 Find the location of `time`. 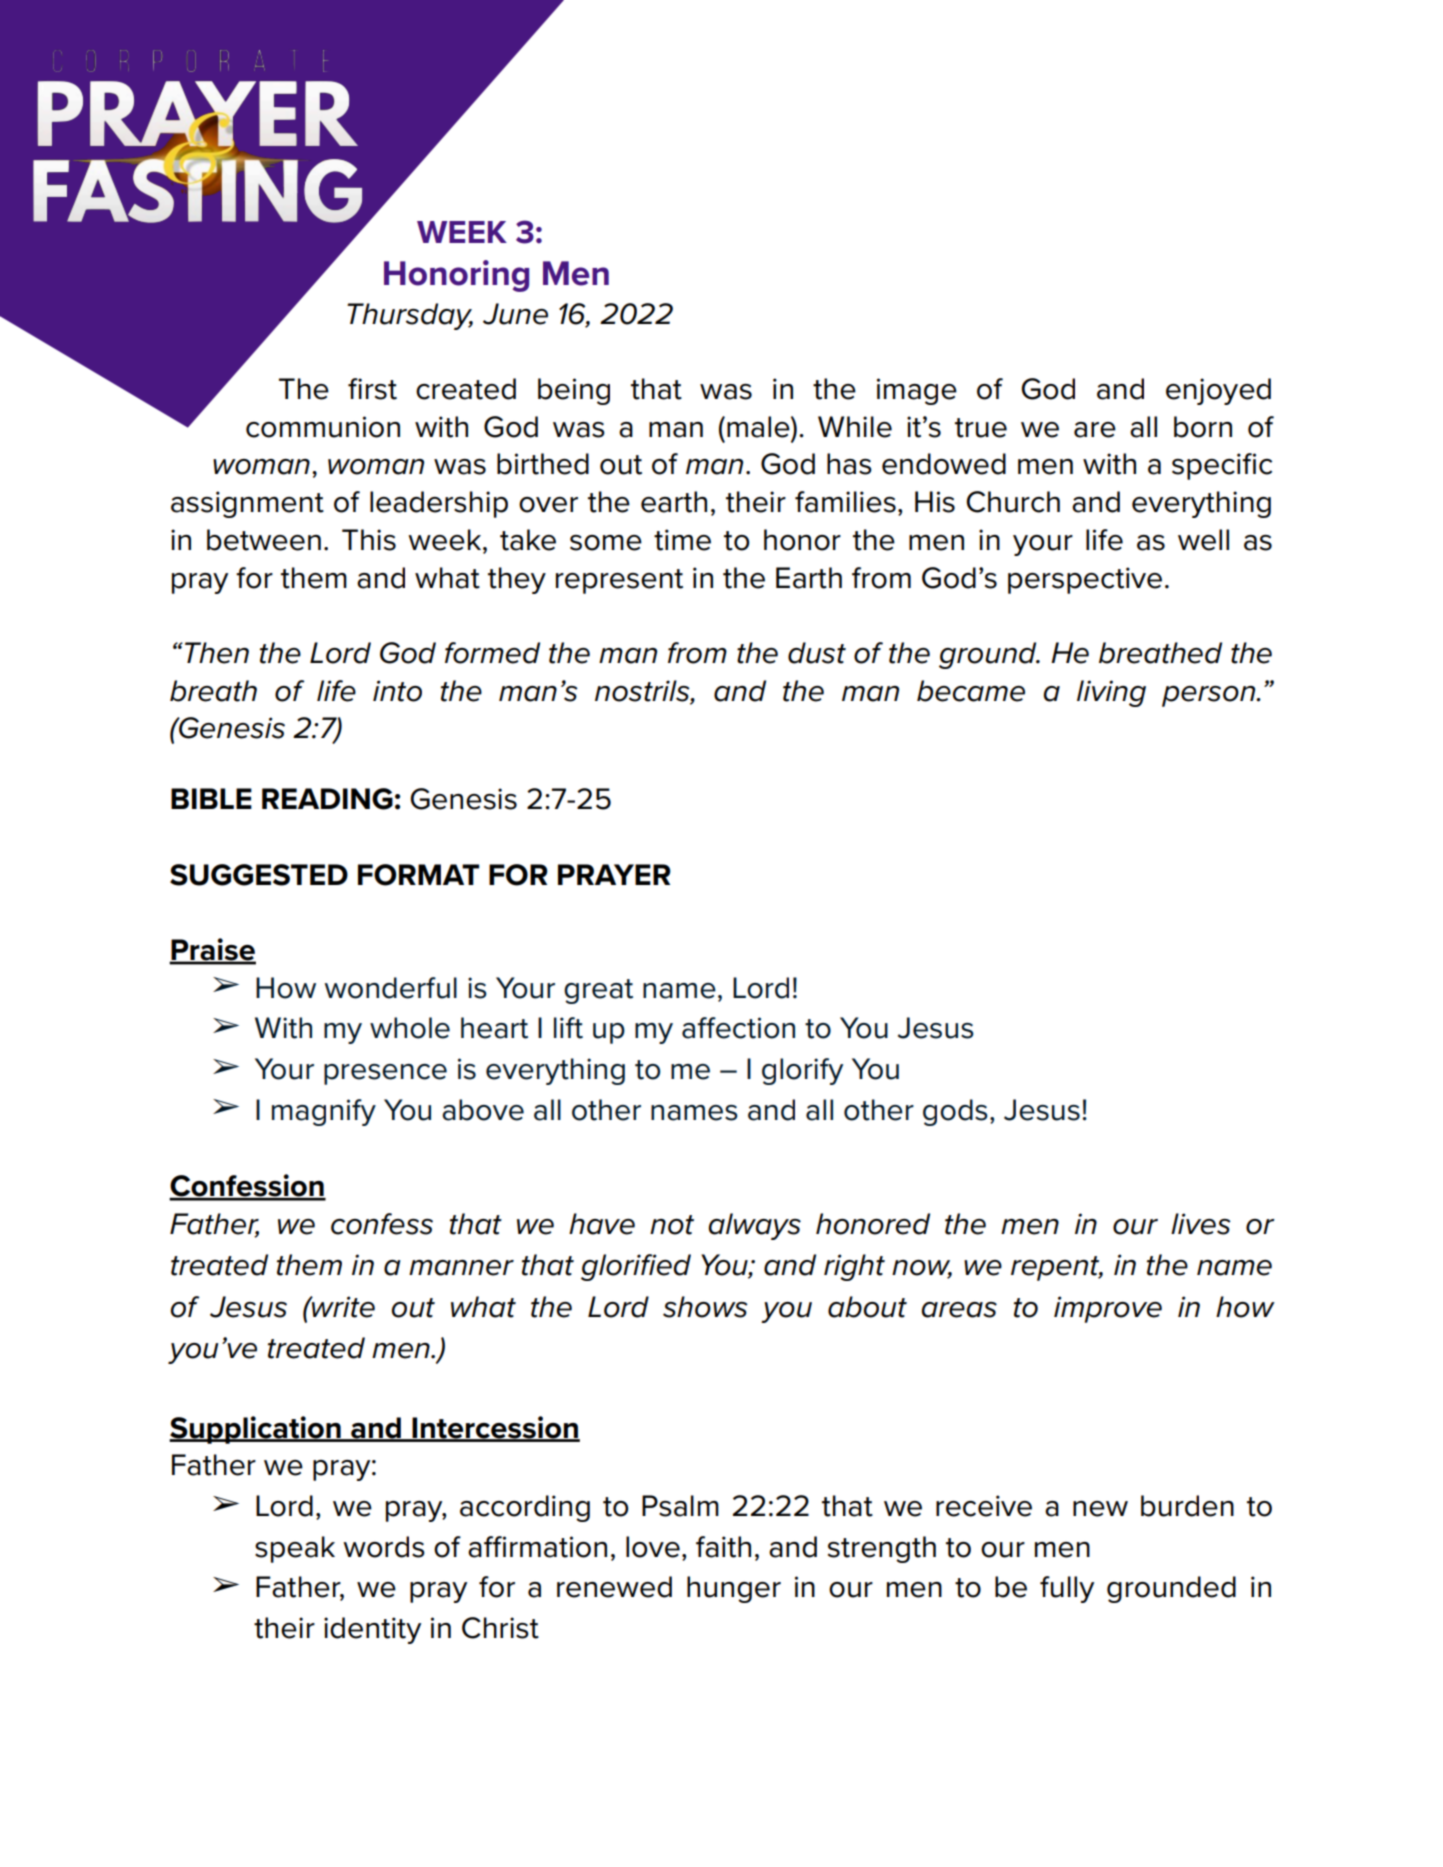

time is located at coordinates (682, 540).
